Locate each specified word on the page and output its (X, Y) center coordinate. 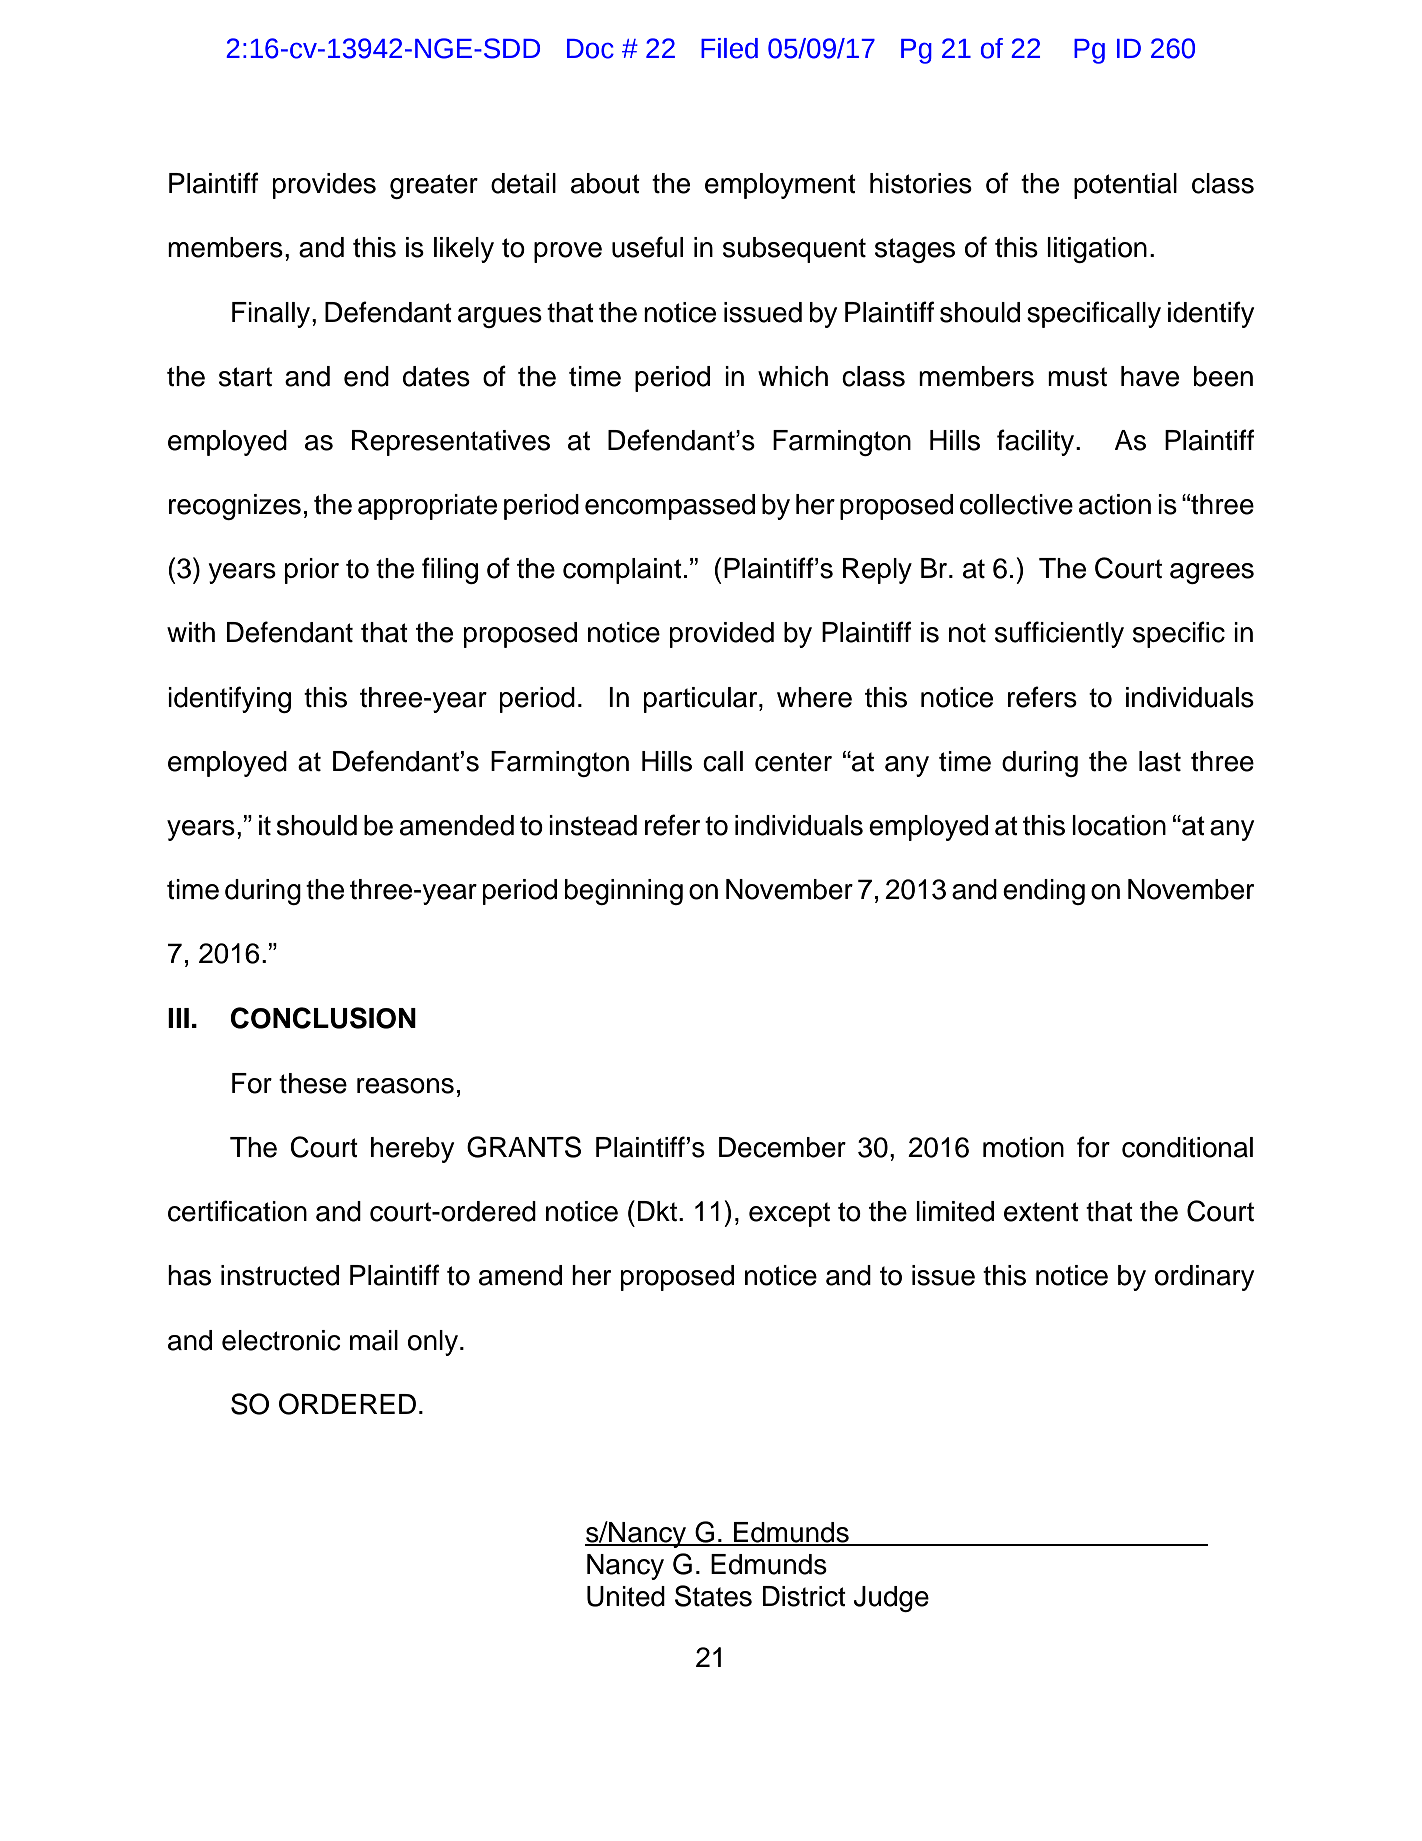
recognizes (235, 507)
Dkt (659, 1211)
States (713, 1596)
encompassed (670, 507)
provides (324, 186)
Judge (891, 1599)
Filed (729, 48)
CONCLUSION (323, 1018)
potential (1125, 186)
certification (237, 1211)
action (1115, 504)
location (1119, 825)
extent (1041, 1212)
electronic (281, 1340)
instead (593, 825)
